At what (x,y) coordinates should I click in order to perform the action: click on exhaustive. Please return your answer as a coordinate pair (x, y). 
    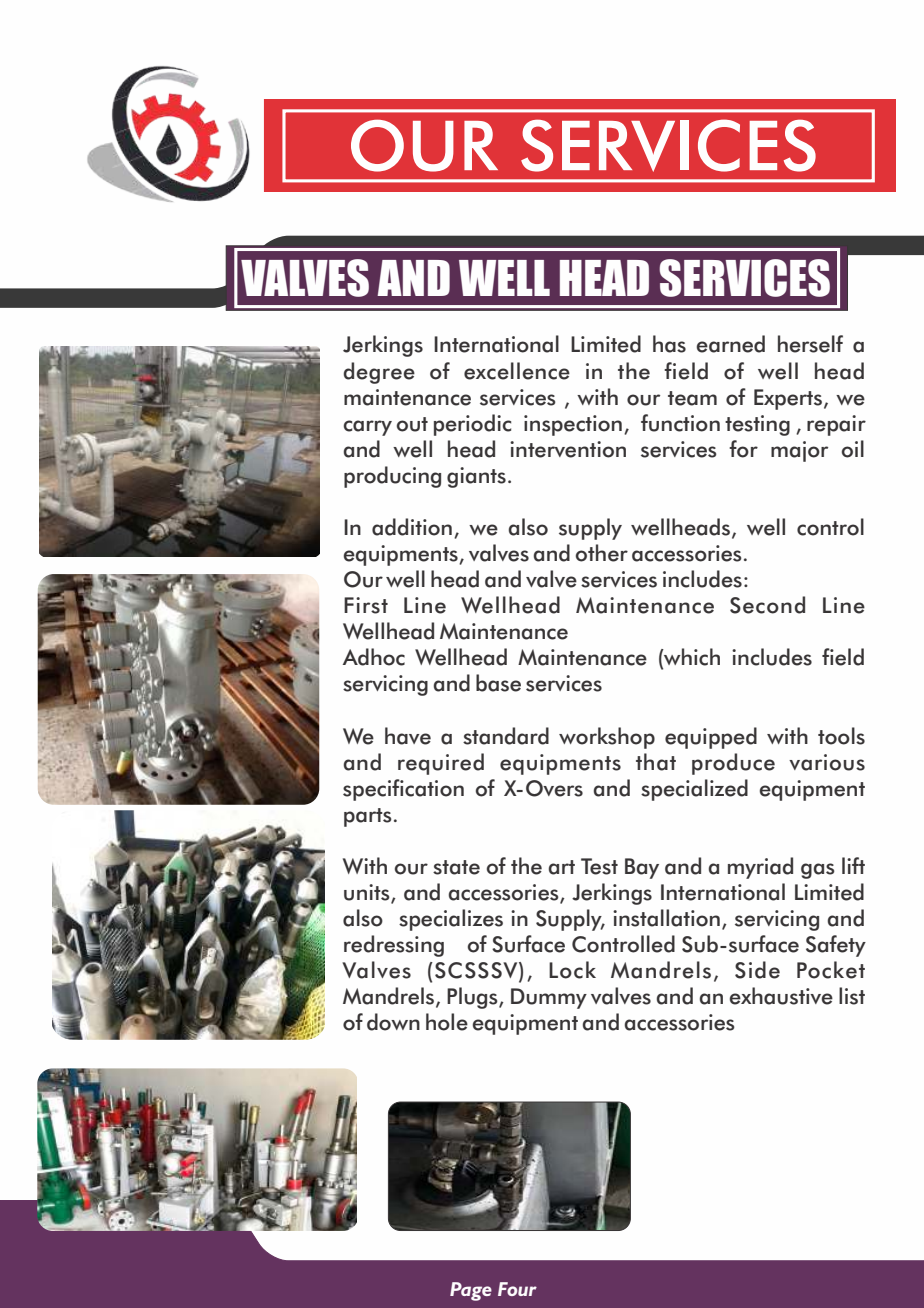
    Looking at the image, I should click on (781, 996).
